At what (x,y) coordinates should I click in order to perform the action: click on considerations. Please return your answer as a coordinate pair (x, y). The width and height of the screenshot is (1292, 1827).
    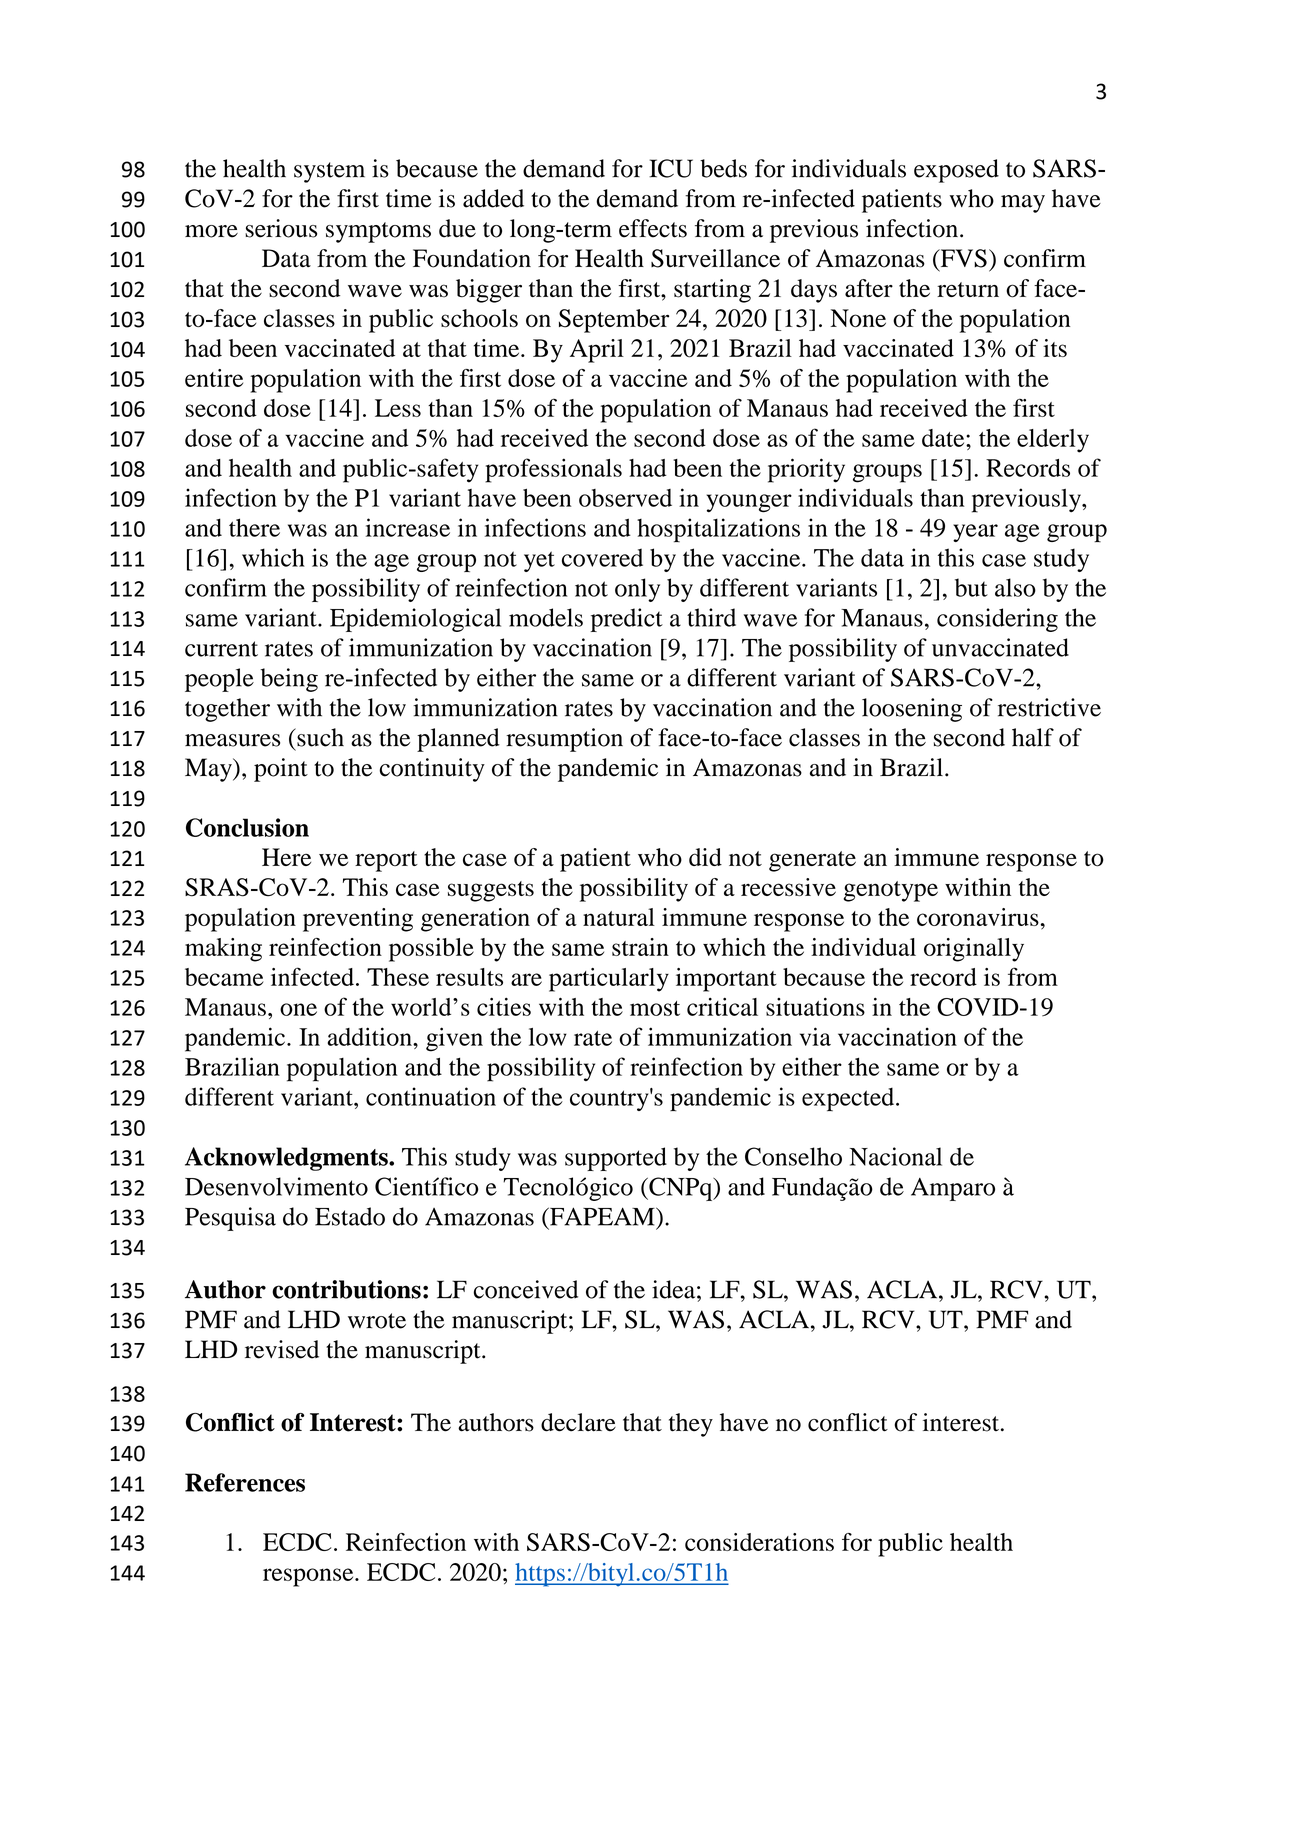
    Looking at the image, I should click on (759, 1542).
